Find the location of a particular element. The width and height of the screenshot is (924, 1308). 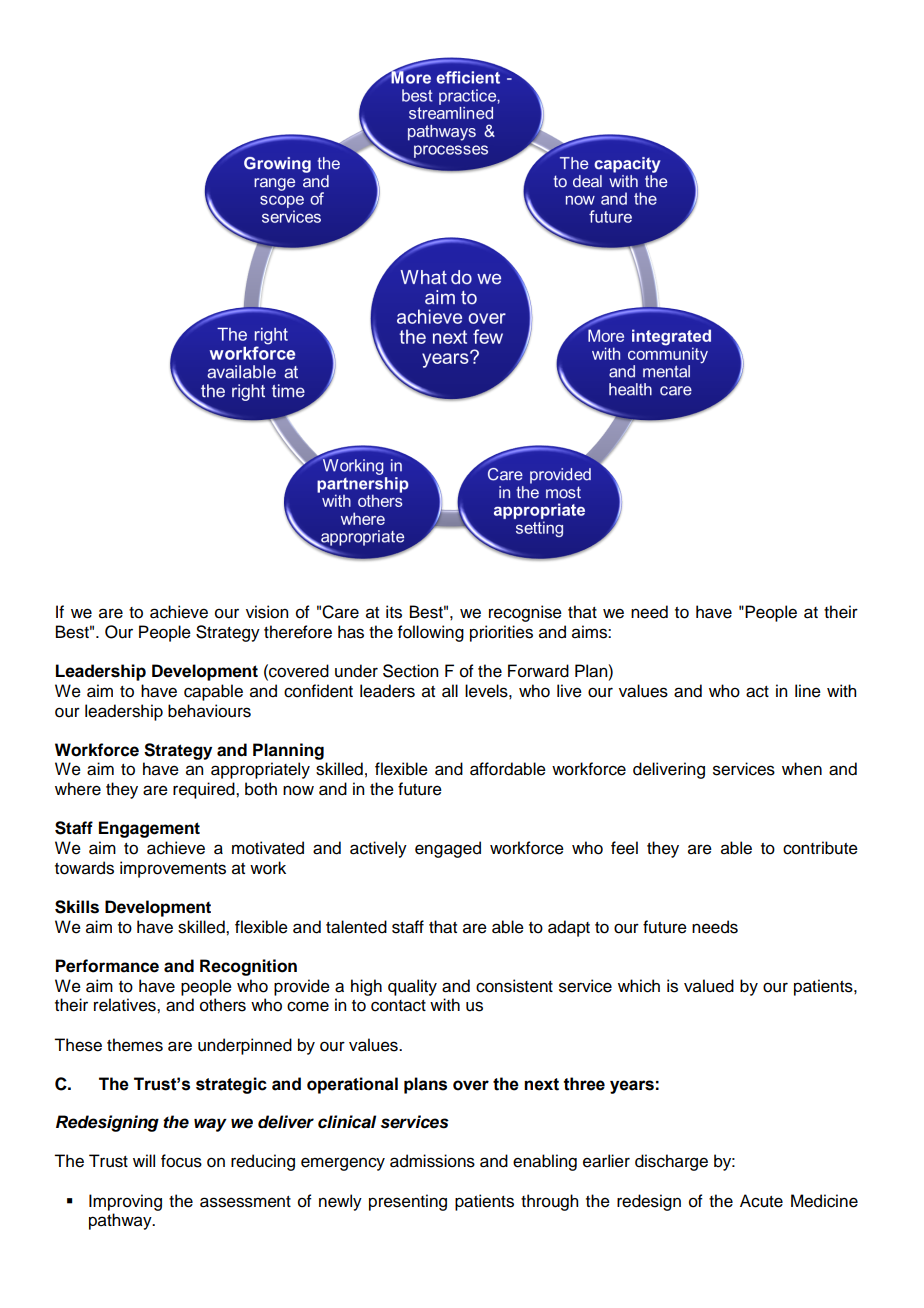

contribute is located at coordinates (820, 848).
